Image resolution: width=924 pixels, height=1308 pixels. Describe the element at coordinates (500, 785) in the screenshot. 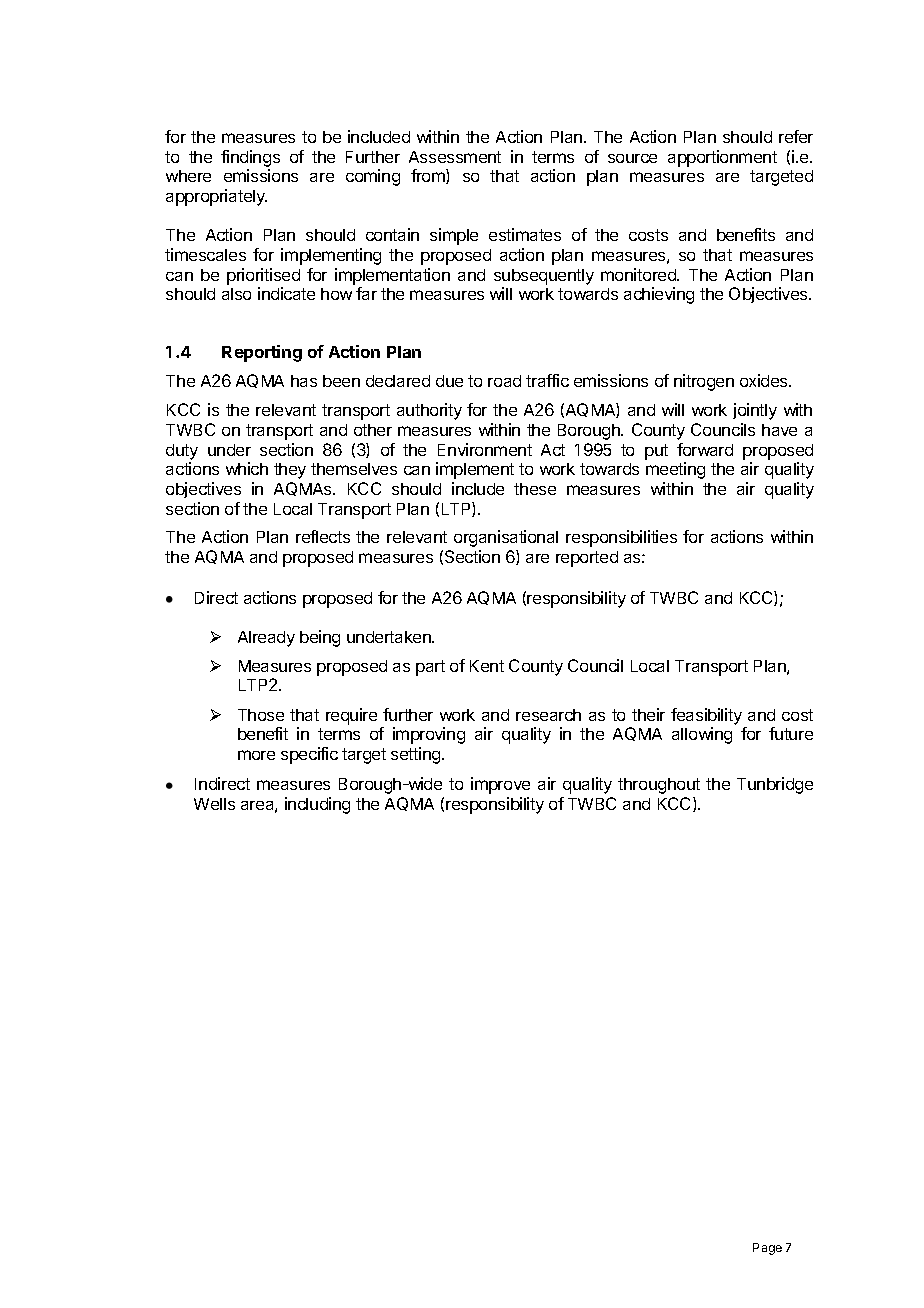

I see `improve` at that location.
